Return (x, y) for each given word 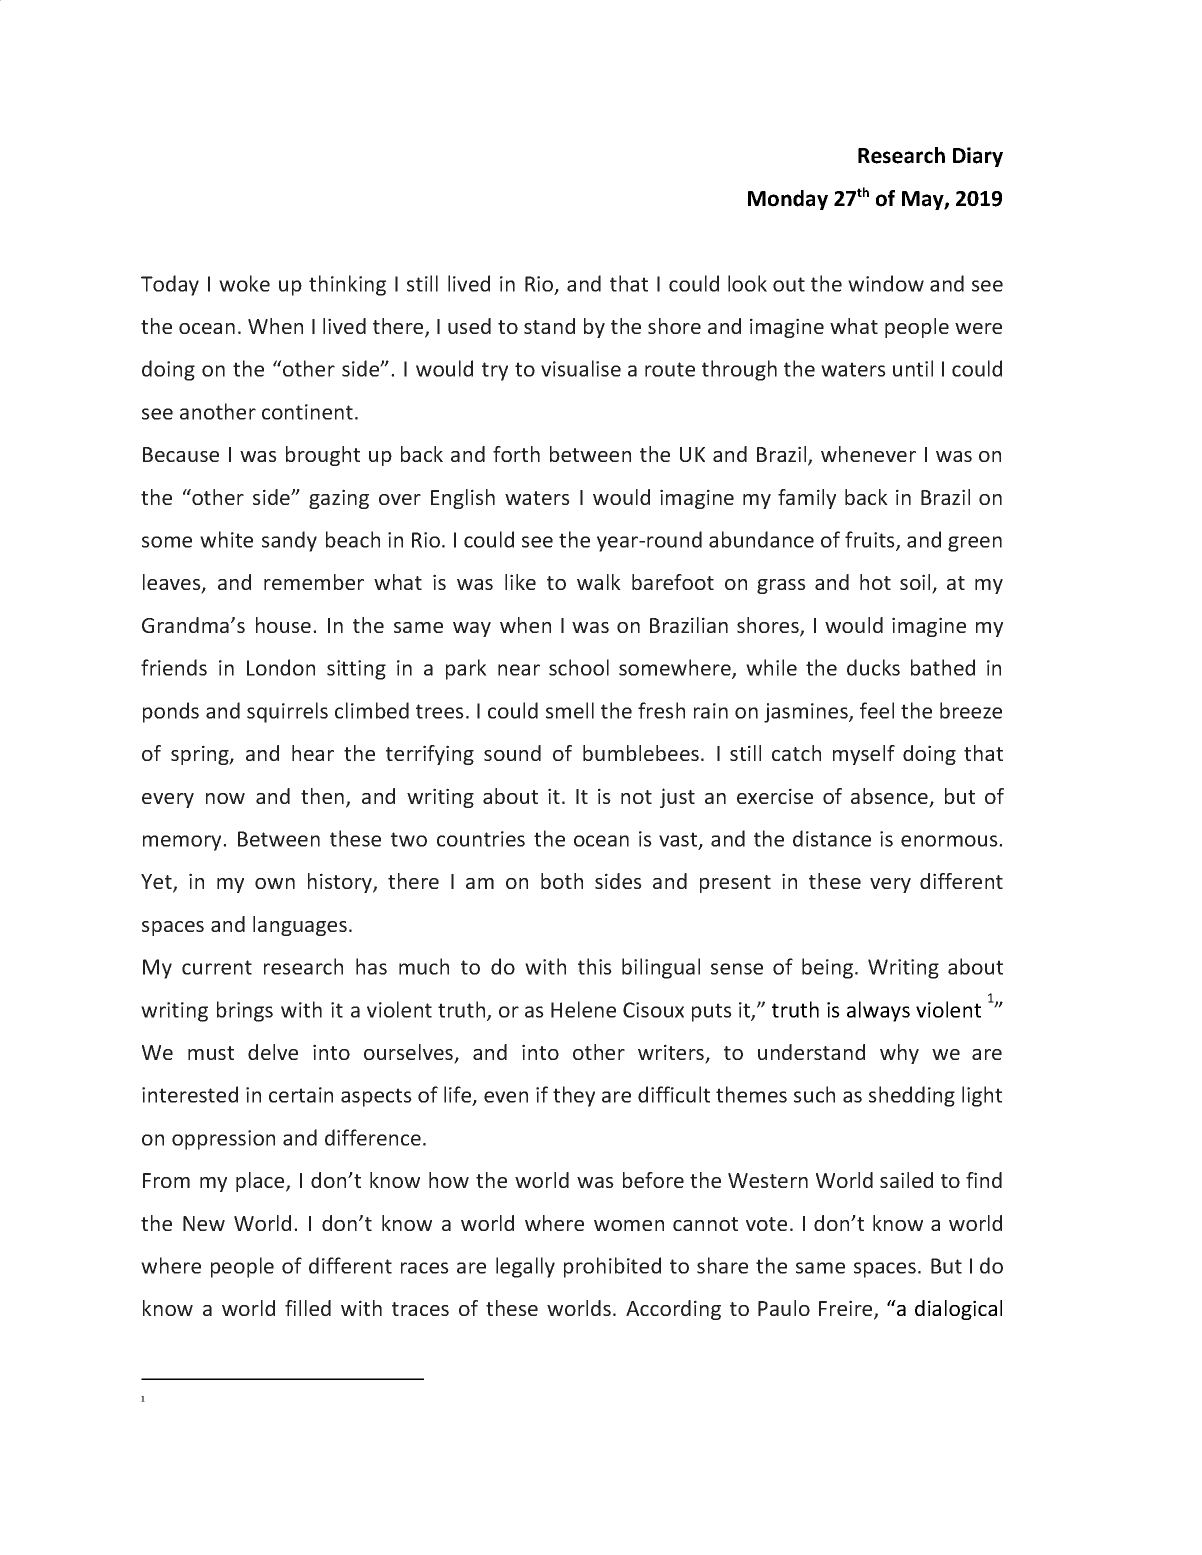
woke (244, 283)
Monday (788, 200)
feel (877, 710)
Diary (978, 157)
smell (570, 710)
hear (313, 753)
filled (308, 1308)
